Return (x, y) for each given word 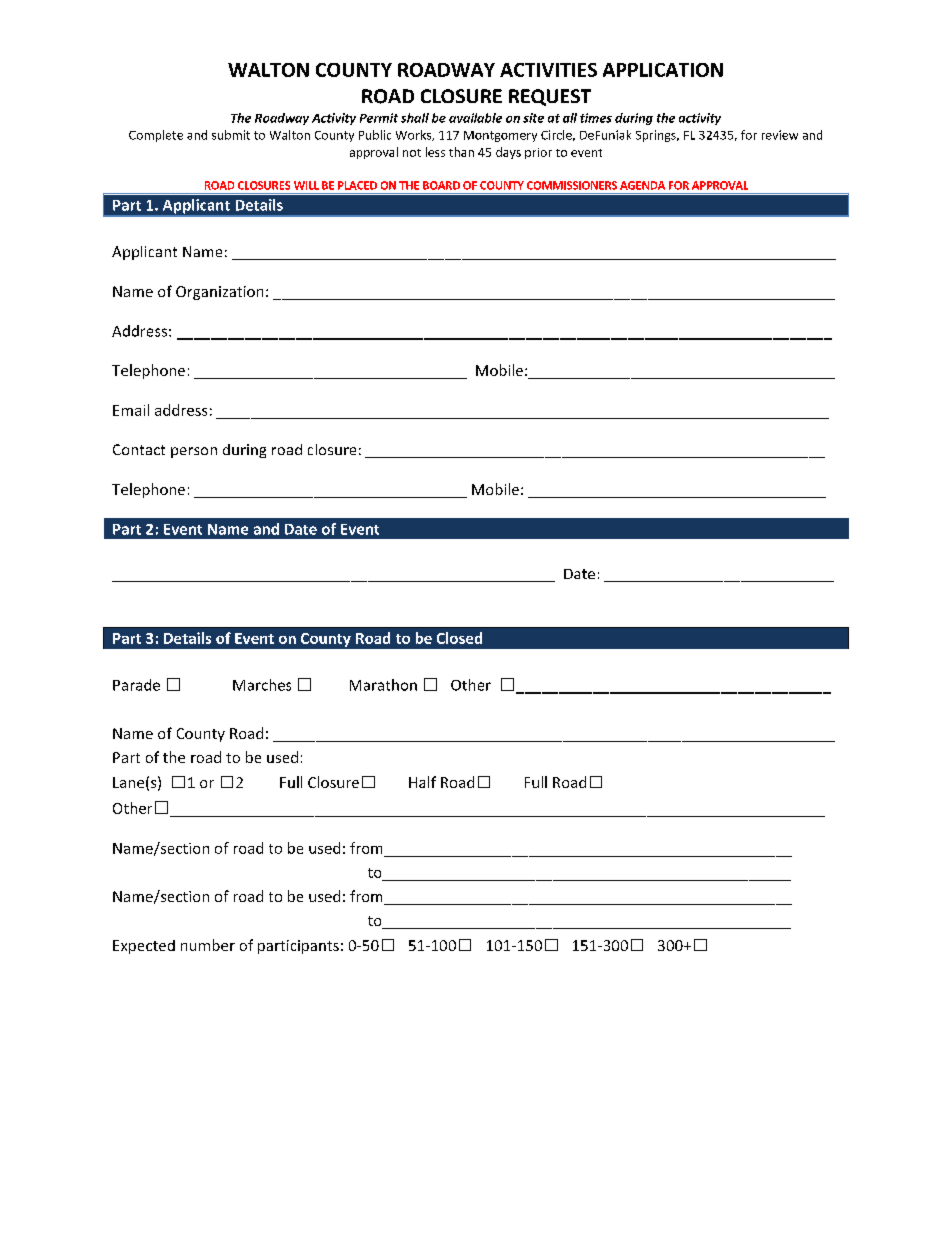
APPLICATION (663, 70)
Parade (136, 685)
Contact (139, 449)
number (208, 945)
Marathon (383, 685)
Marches (262, 685)
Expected (144, 947)
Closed (459, 638)
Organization (219, 293)
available (475, 118)
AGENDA (642, 185)
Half (422, 782)
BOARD (441, 185)
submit (231, 135)
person (194, 452)
